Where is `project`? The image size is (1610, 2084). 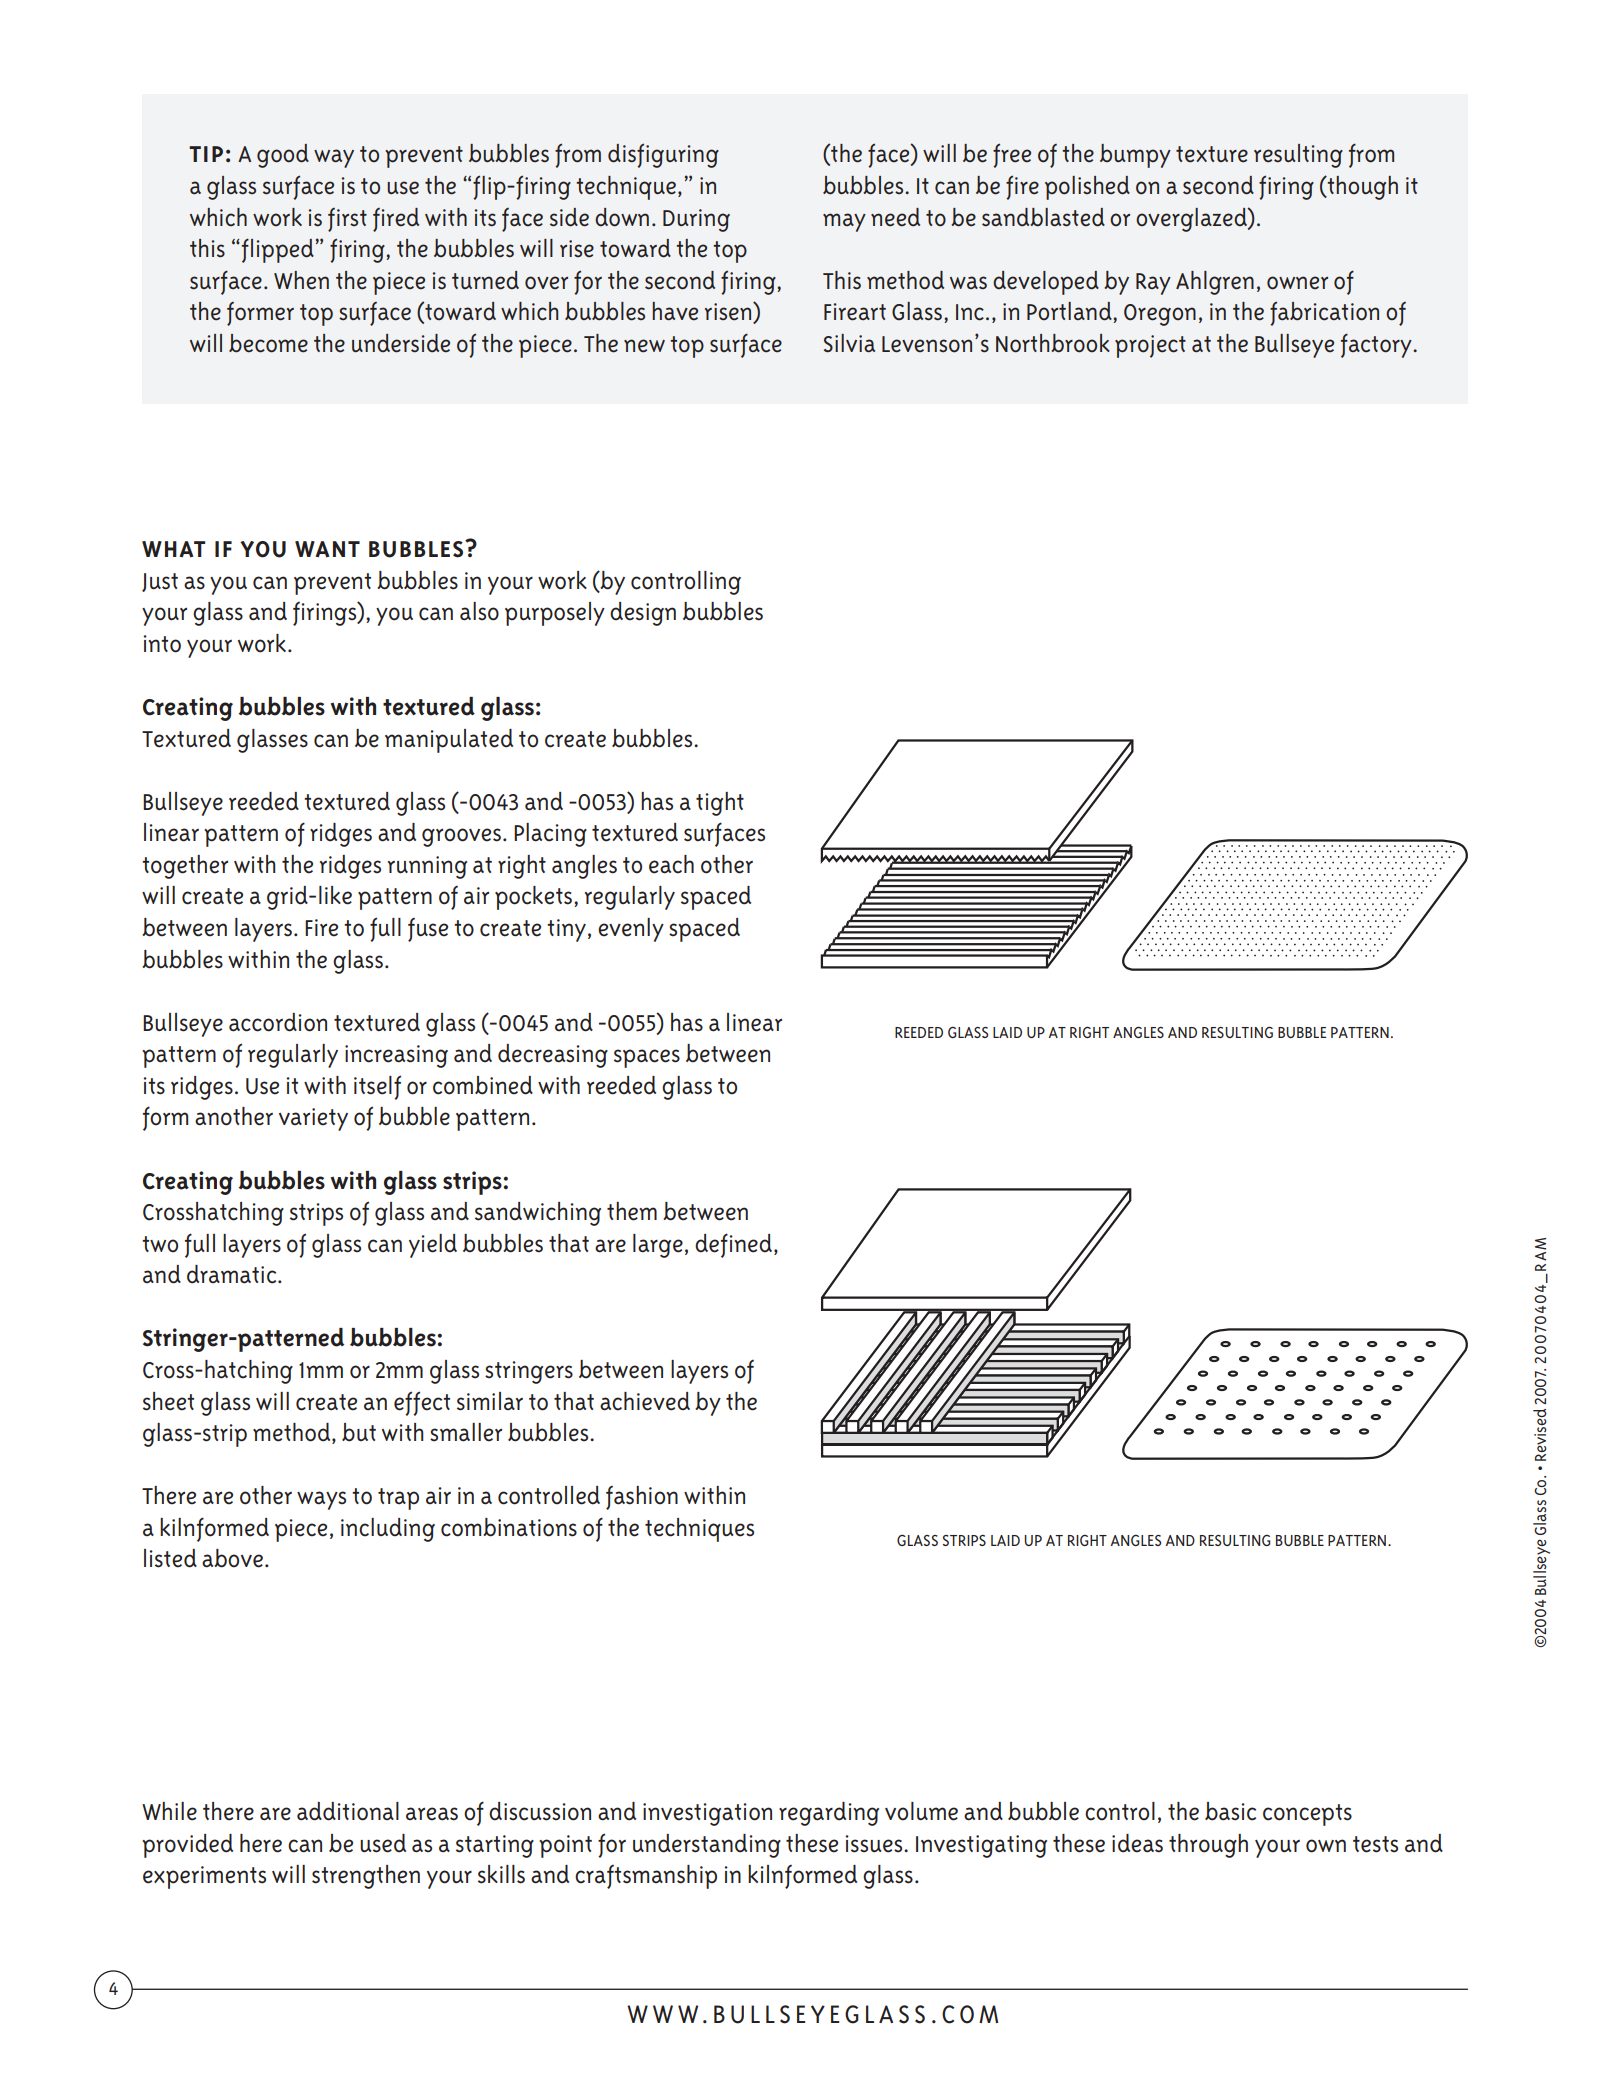
project is located at coordinates (1150, 346).
